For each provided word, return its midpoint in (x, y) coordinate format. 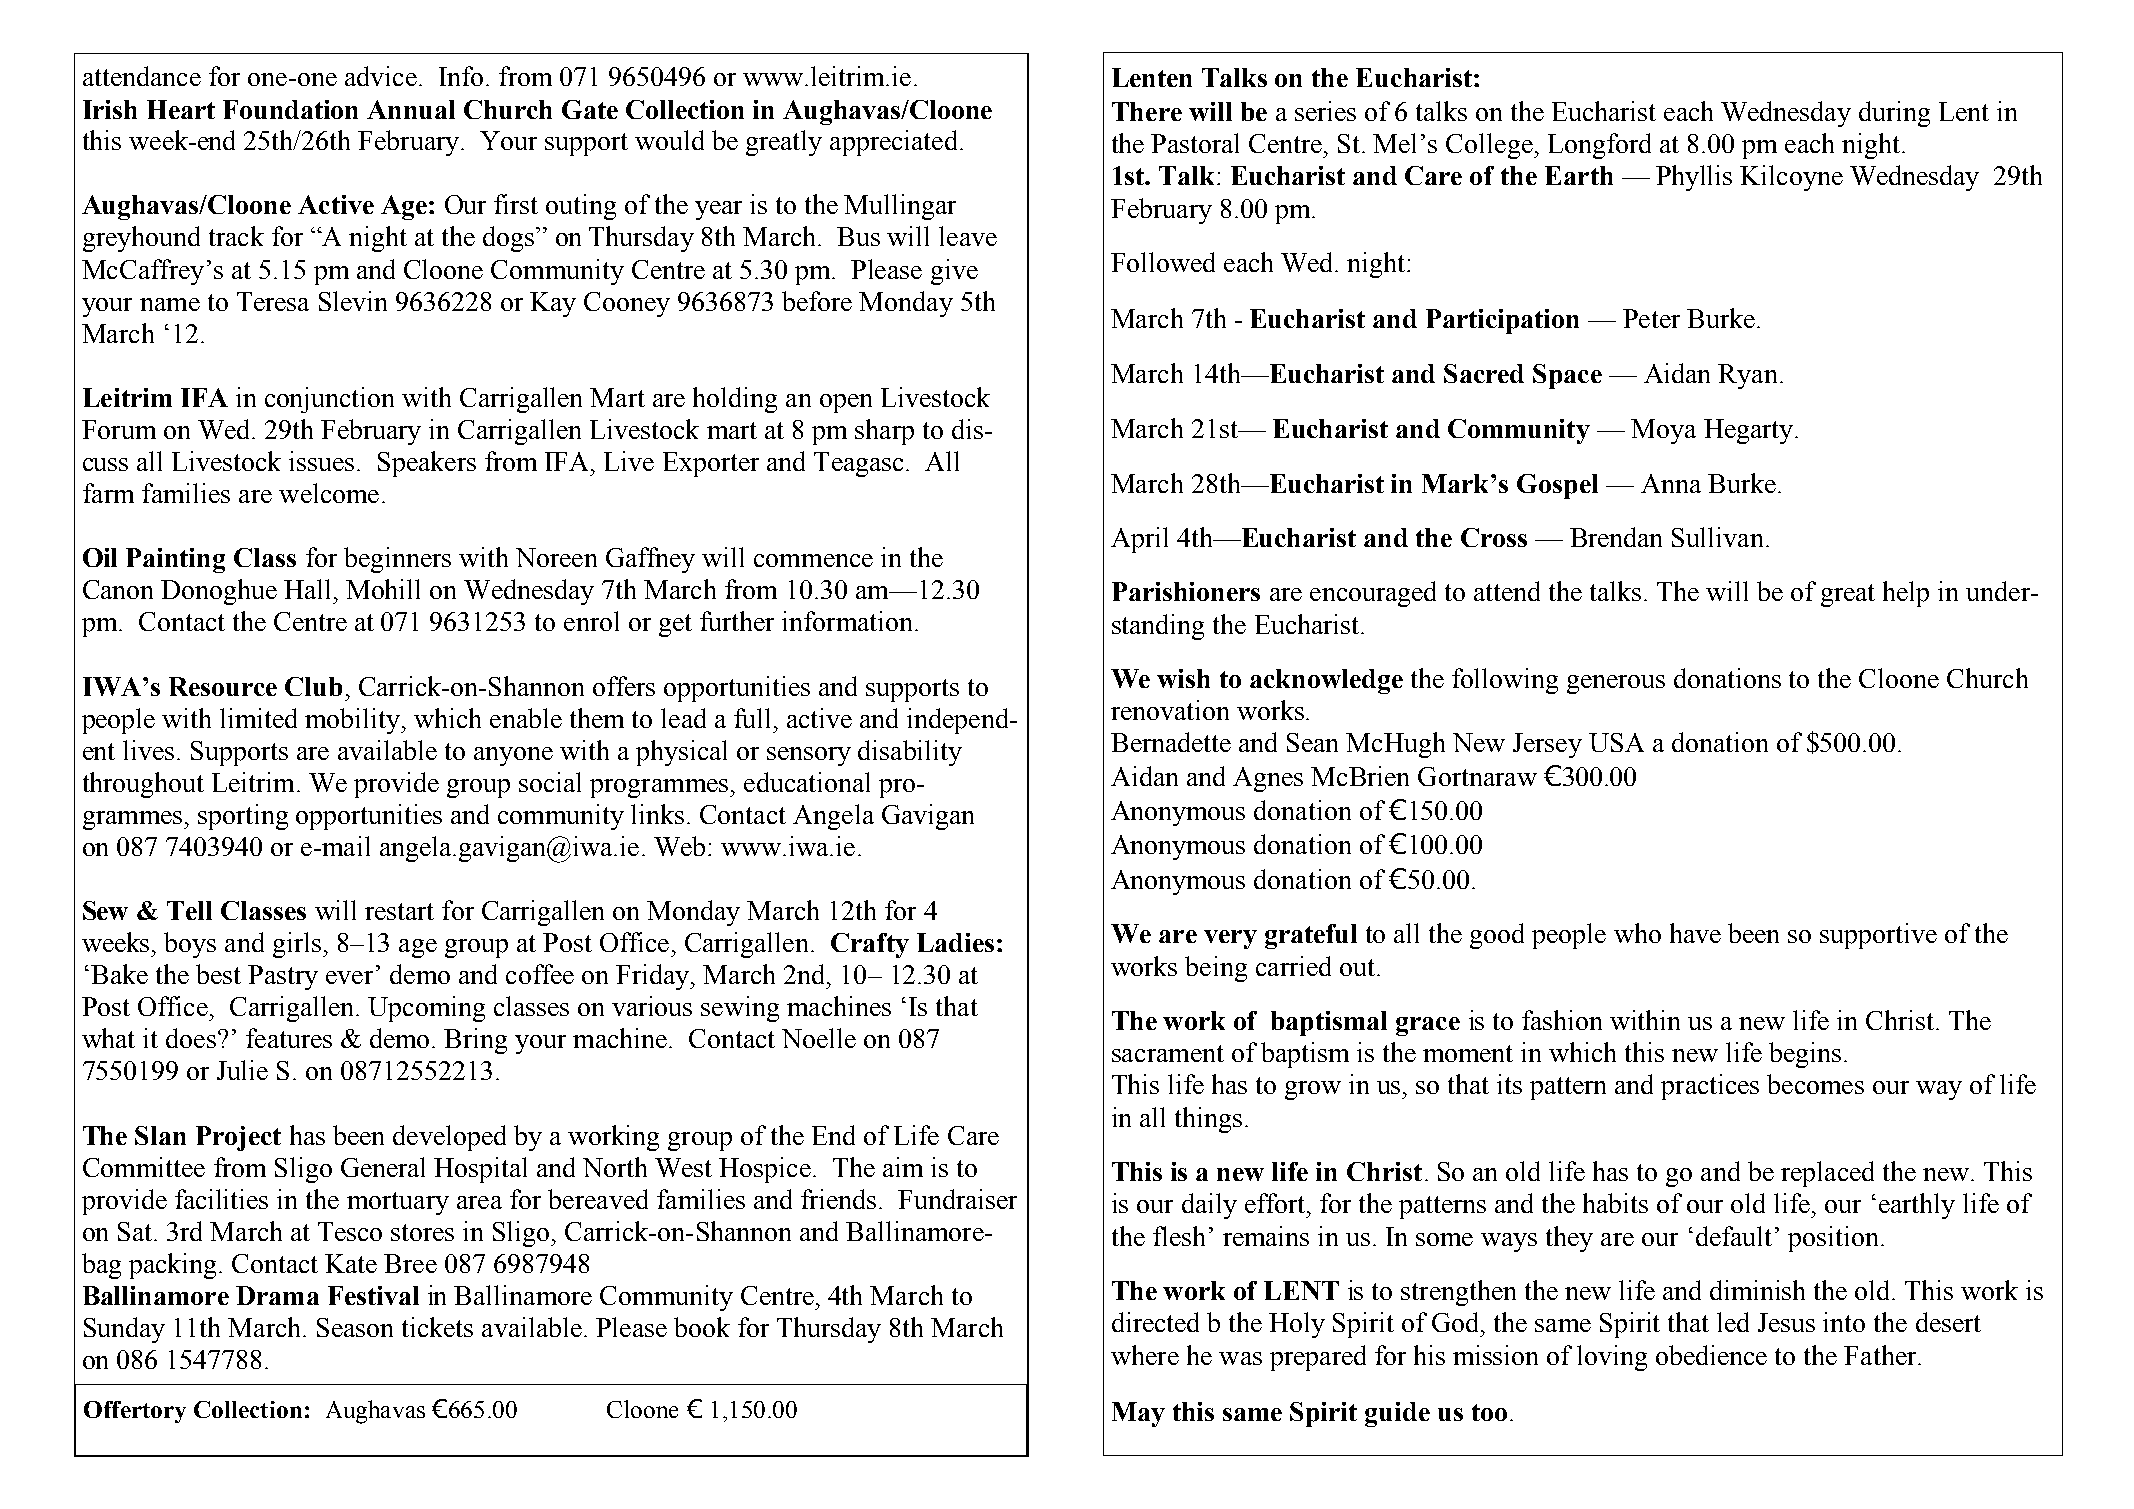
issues (321, 461)
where (1145, 1355)
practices (1710, 1087)
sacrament (1168, 1053)
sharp (884, 432)
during (1894, 114)
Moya (1663, 431)
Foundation (290, 109)
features (289, 1038)
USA (1616, 742)
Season (355, 1327)
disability (910, 753)
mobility (354, 721)
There (1147, 111)
